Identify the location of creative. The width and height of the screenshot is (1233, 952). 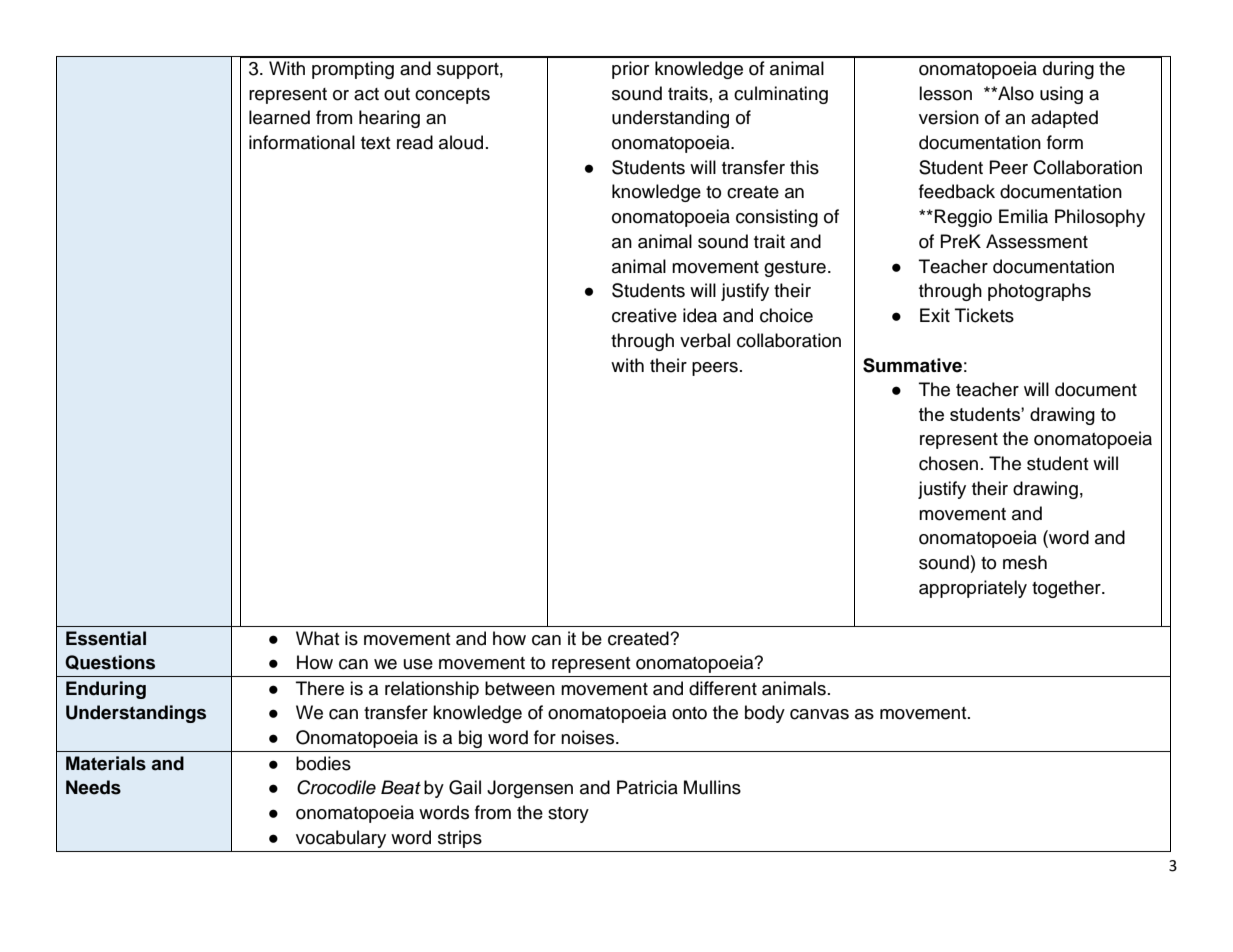
(644, 315).
